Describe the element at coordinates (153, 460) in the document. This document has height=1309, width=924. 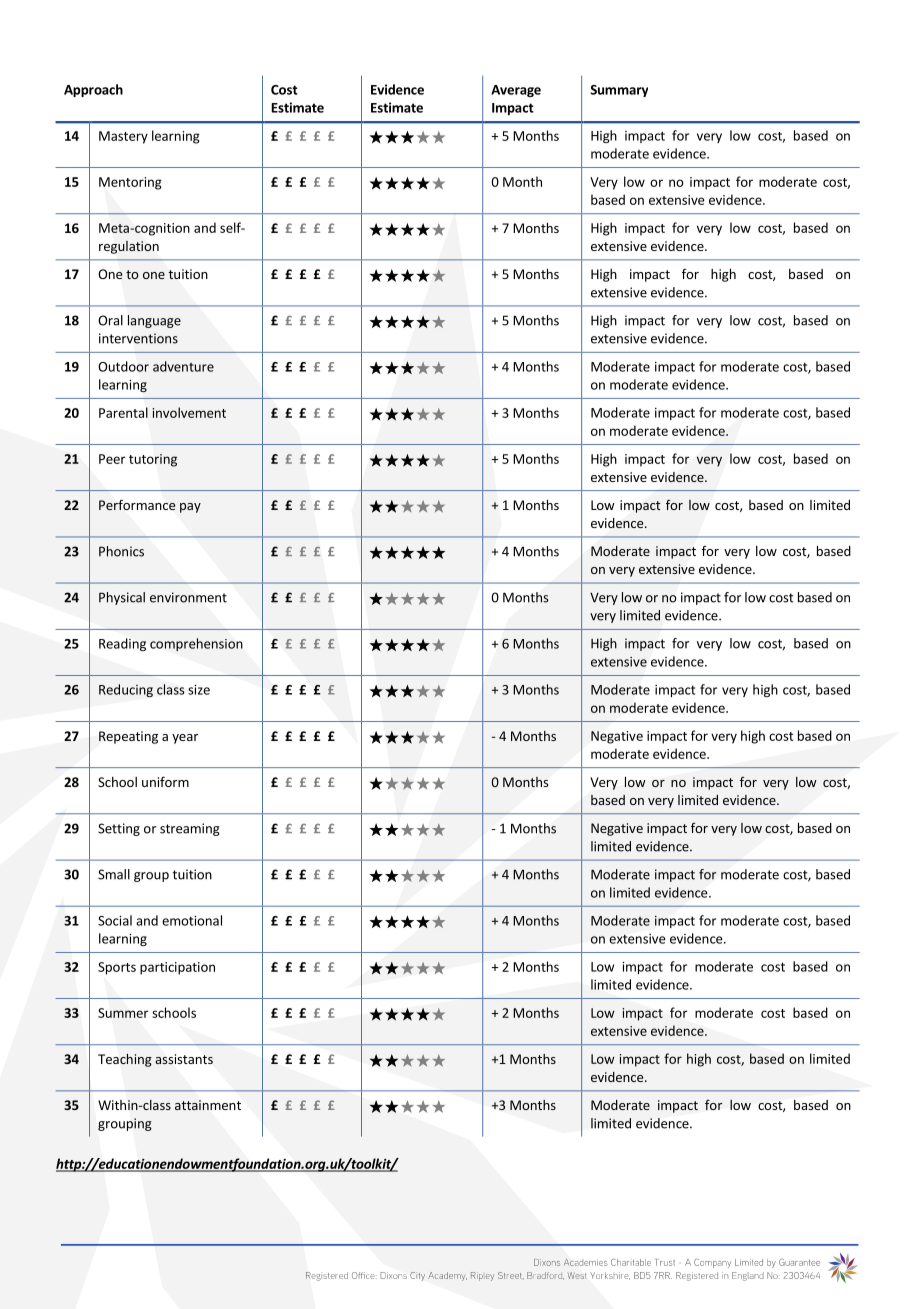
I see `tutoring` at that location.
